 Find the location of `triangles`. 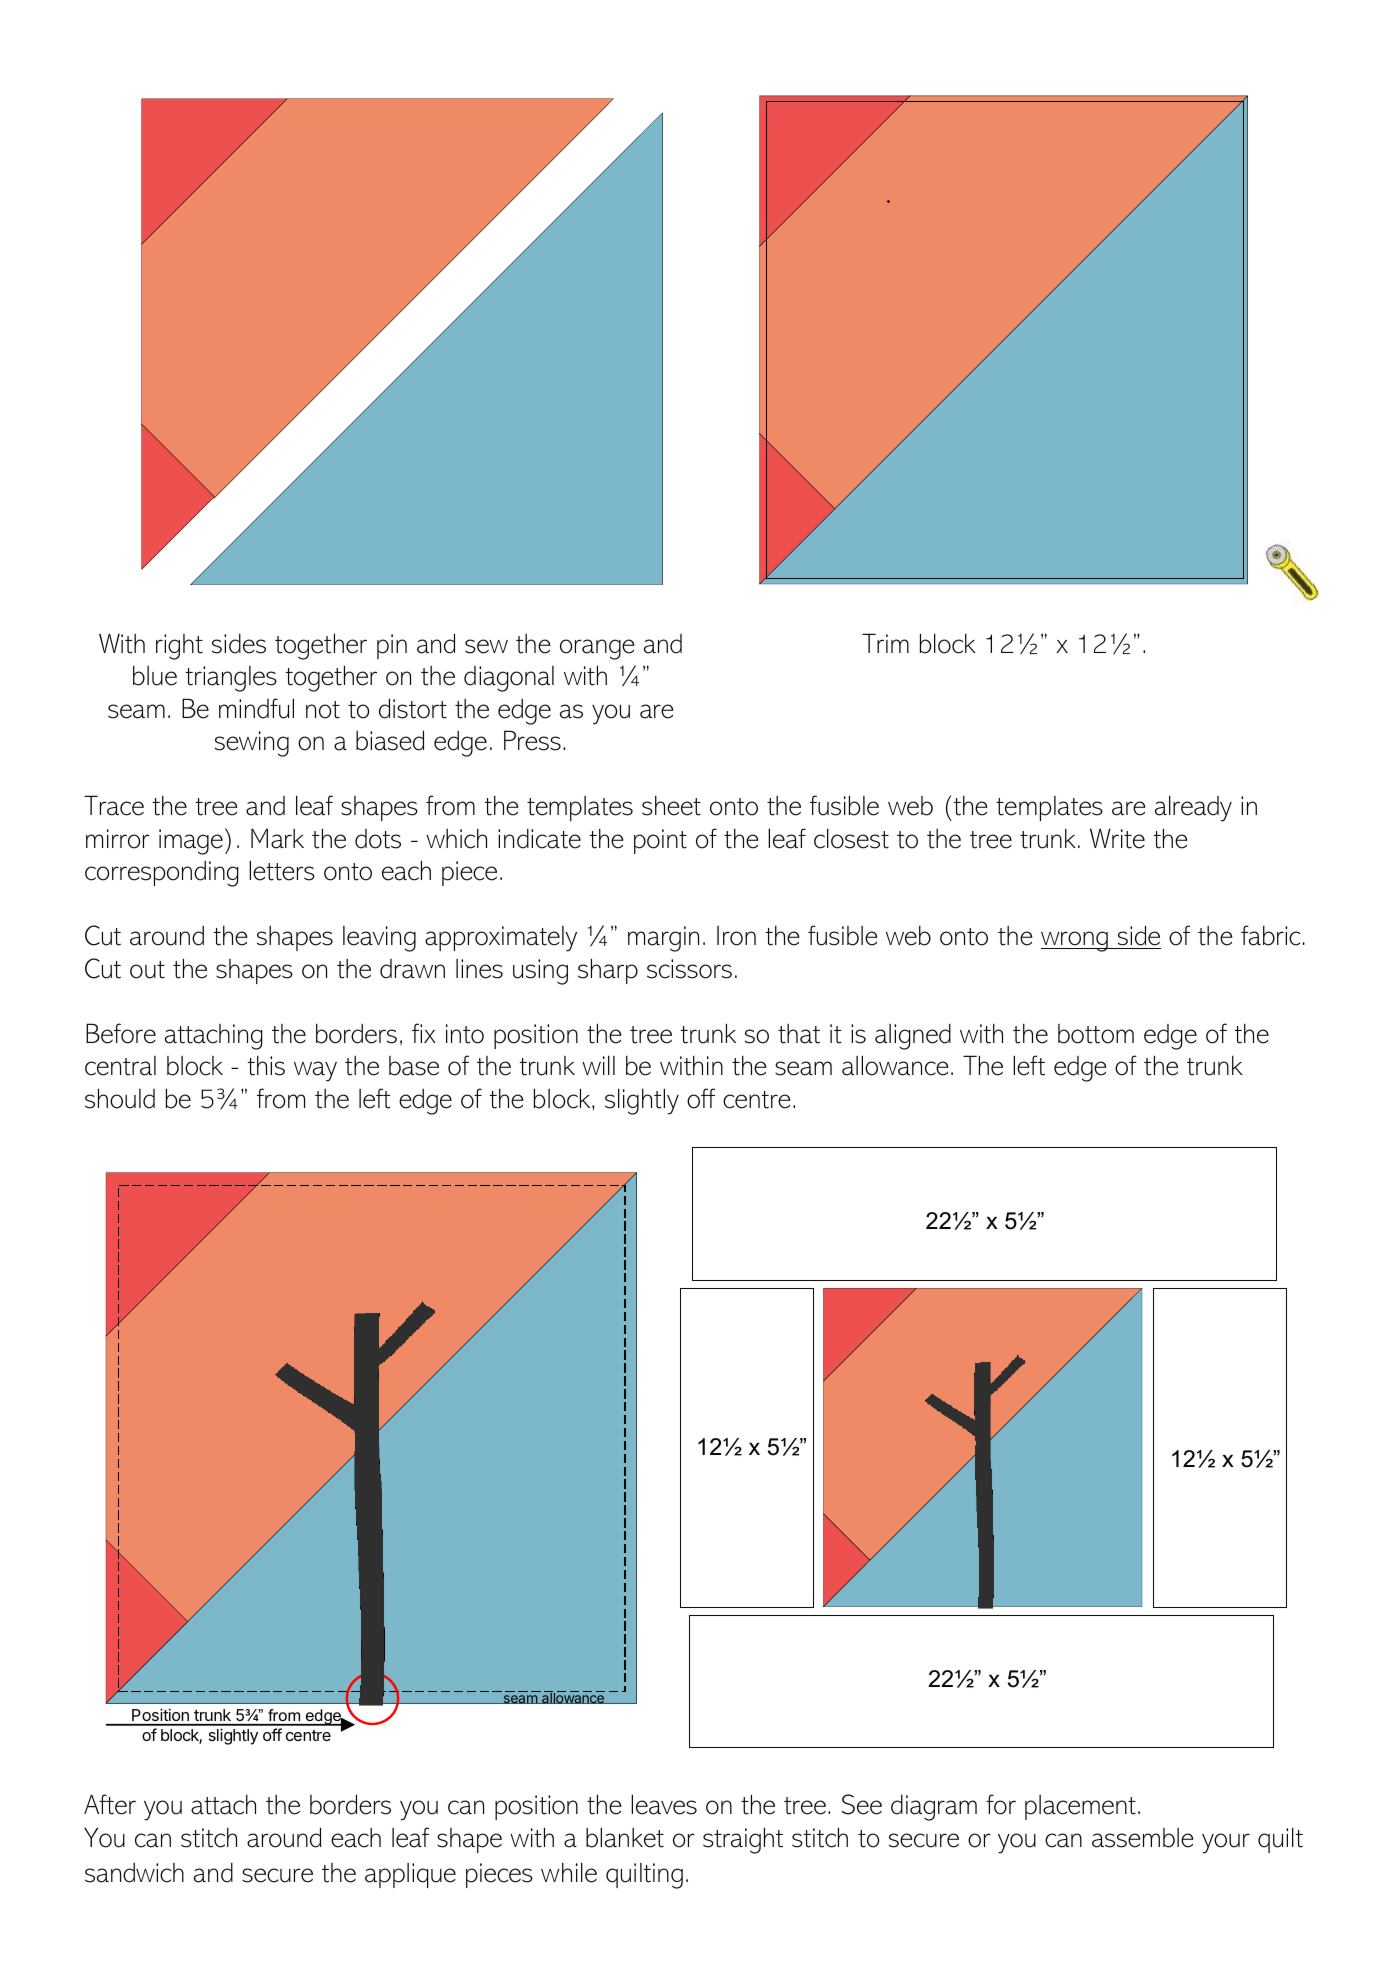

triangles is located at coordinates (231, 679).
